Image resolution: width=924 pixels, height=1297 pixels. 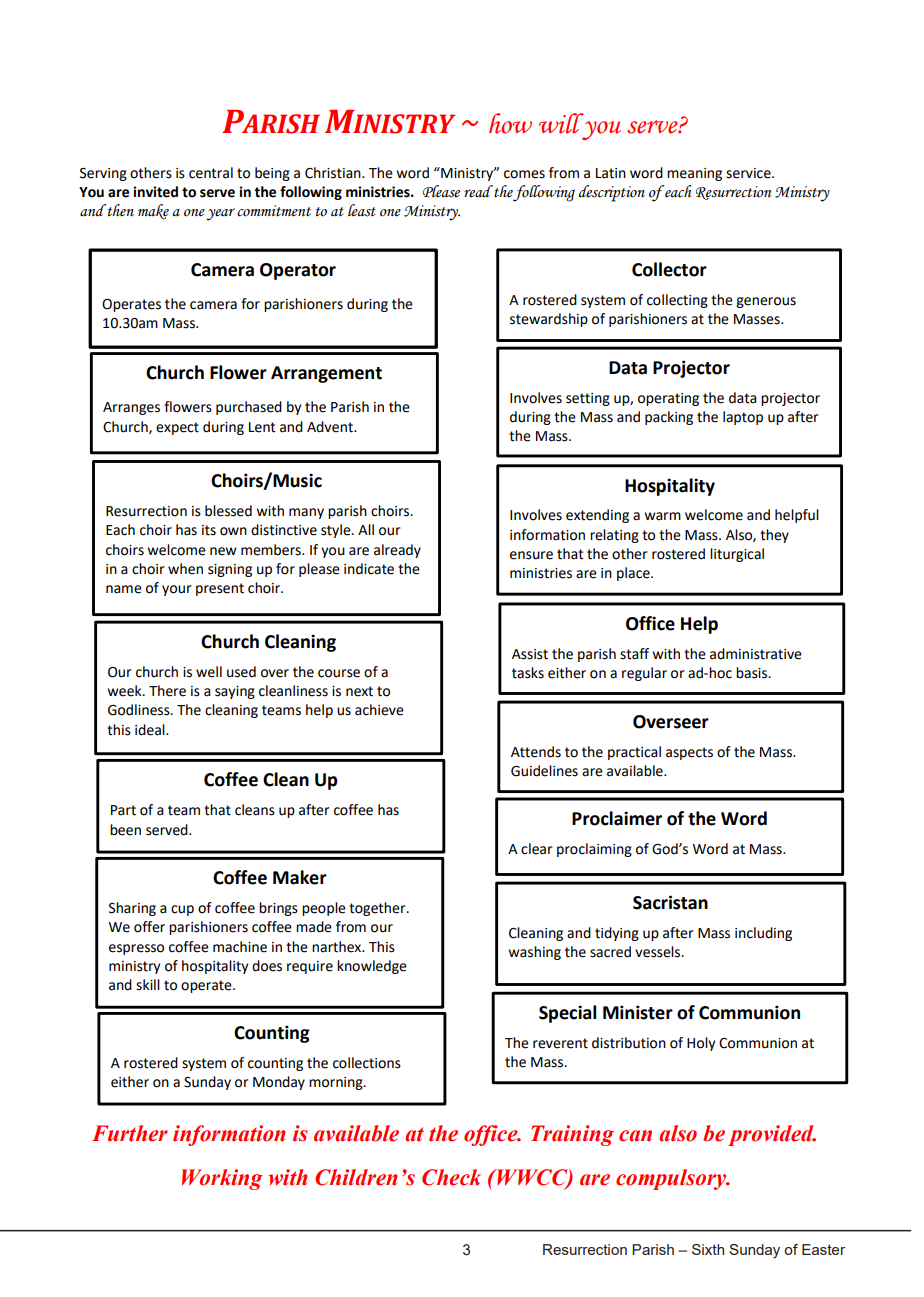 What do you see at coordinates (670, 902) in the screenshot?
I see `Sacristan` at bounding box center [670, 902].
